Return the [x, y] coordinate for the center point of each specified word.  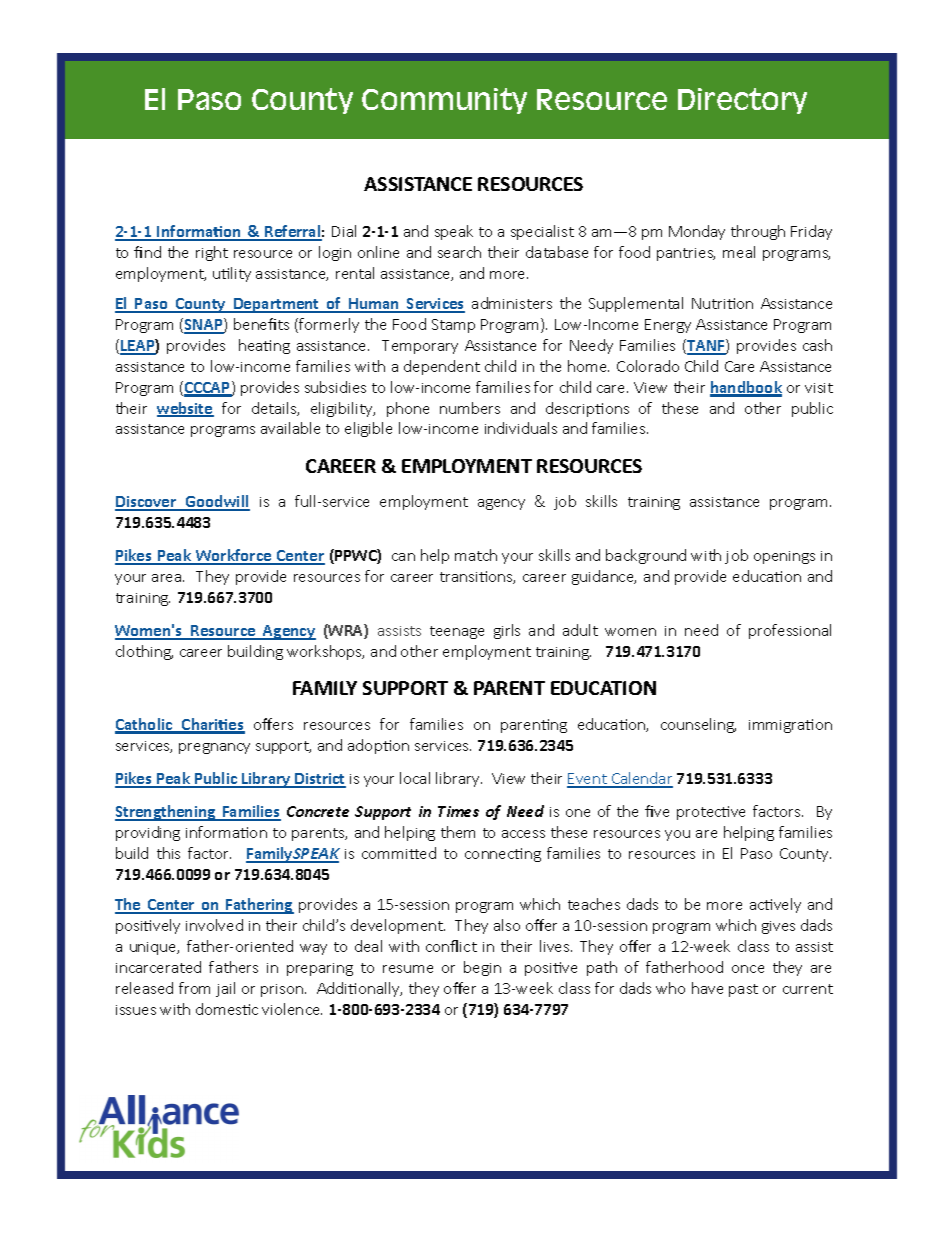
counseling [698, 725]
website [185, 409]
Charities [212, 725]
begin [482, 968]
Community [444, 101]
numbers [470, 408]
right [212, 253]
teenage [457, 632]
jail [225, 989]
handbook [746, 388]
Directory [742, 101]
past [743, 990]
